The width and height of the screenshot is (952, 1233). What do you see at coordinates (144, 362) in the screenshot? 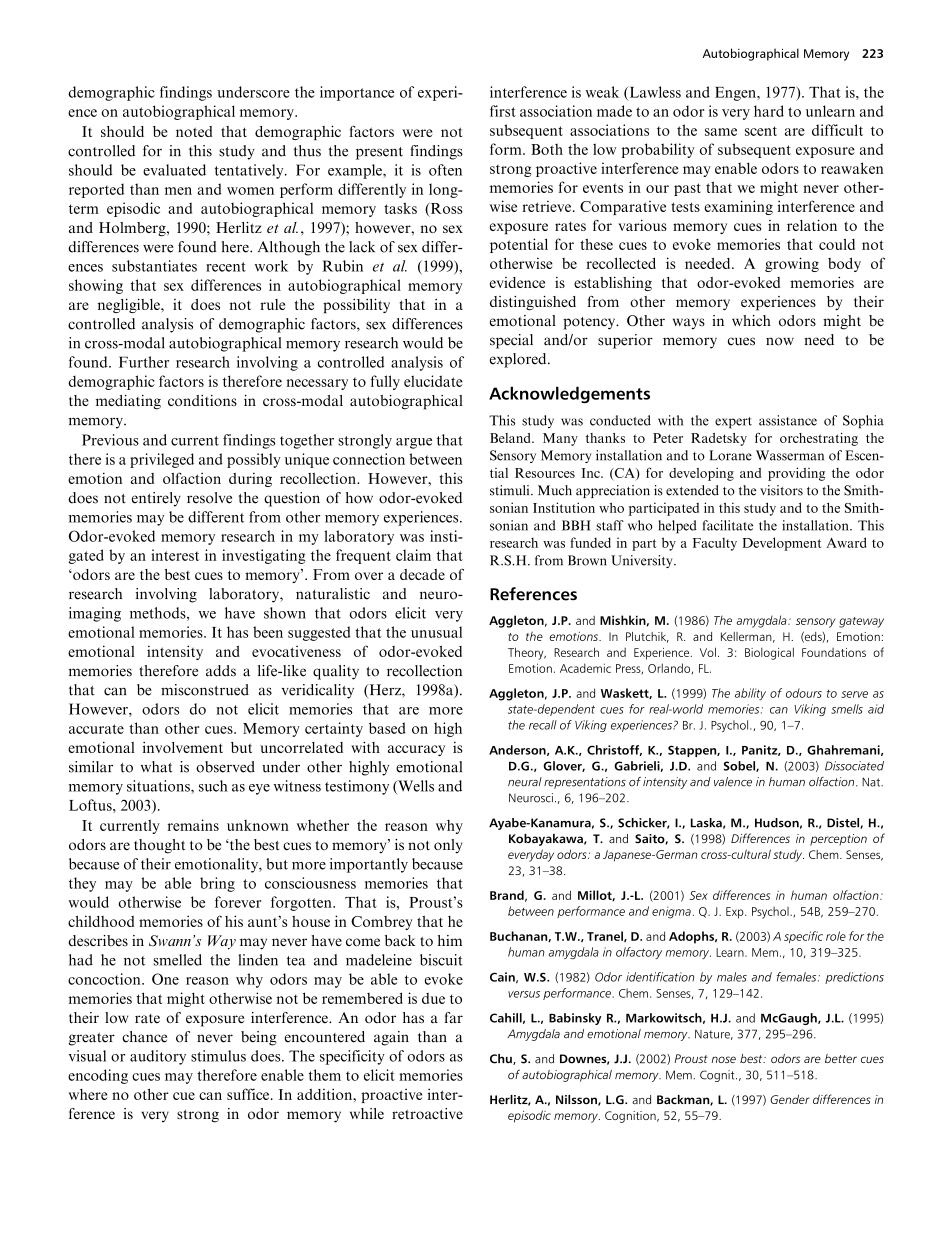
I see `Further` at bounding box center [144, 362].
